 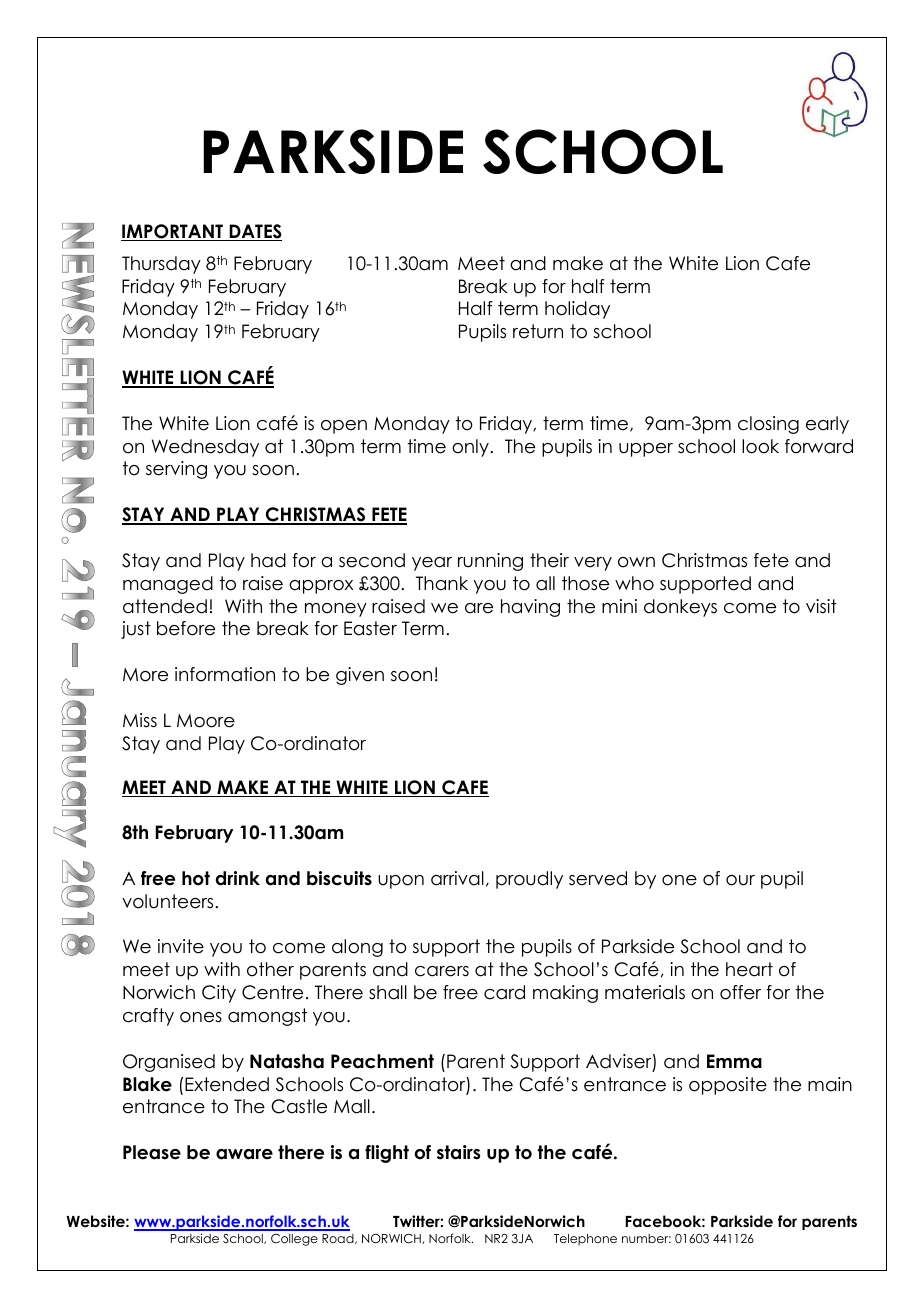 What do you see at coordinates (490, 562) in the image?
I see `running` at bounding box center [490, 562].
